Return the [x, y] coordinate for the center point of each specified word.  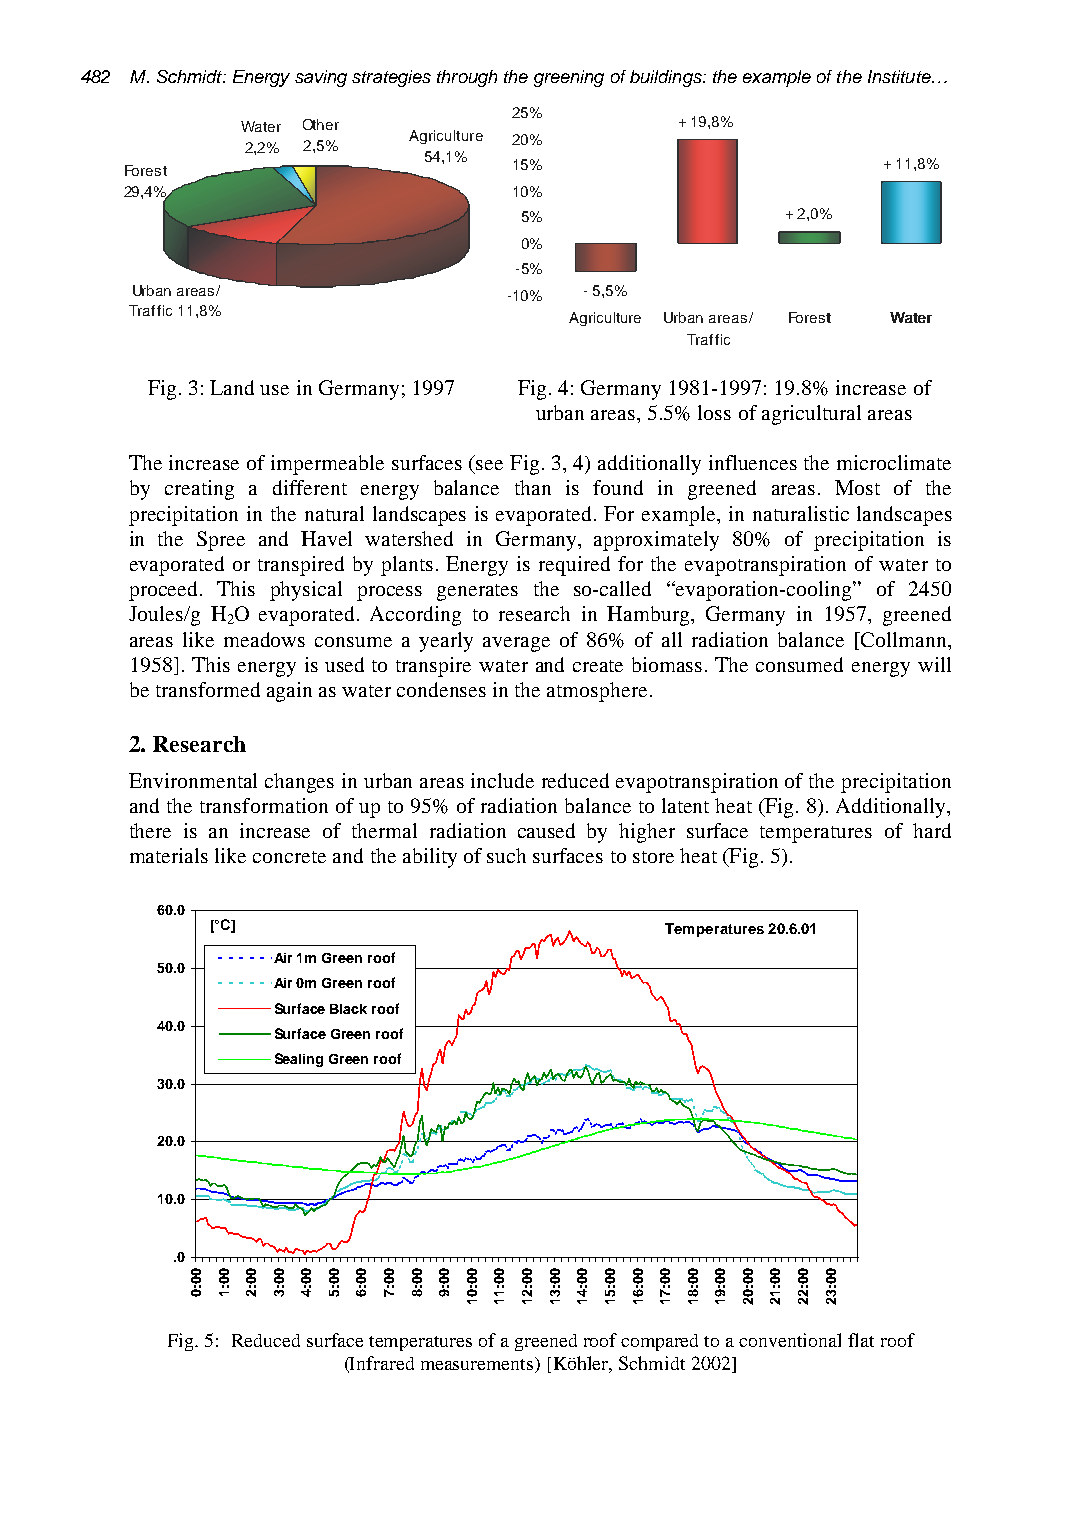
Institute [900, 76]
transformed [208, 689]
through [467, 78]
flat [861, 1340]
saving [321, 78]
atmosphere [597, 692]
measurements [478, 1363]
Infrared [381, 1364]
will [934, 664]
